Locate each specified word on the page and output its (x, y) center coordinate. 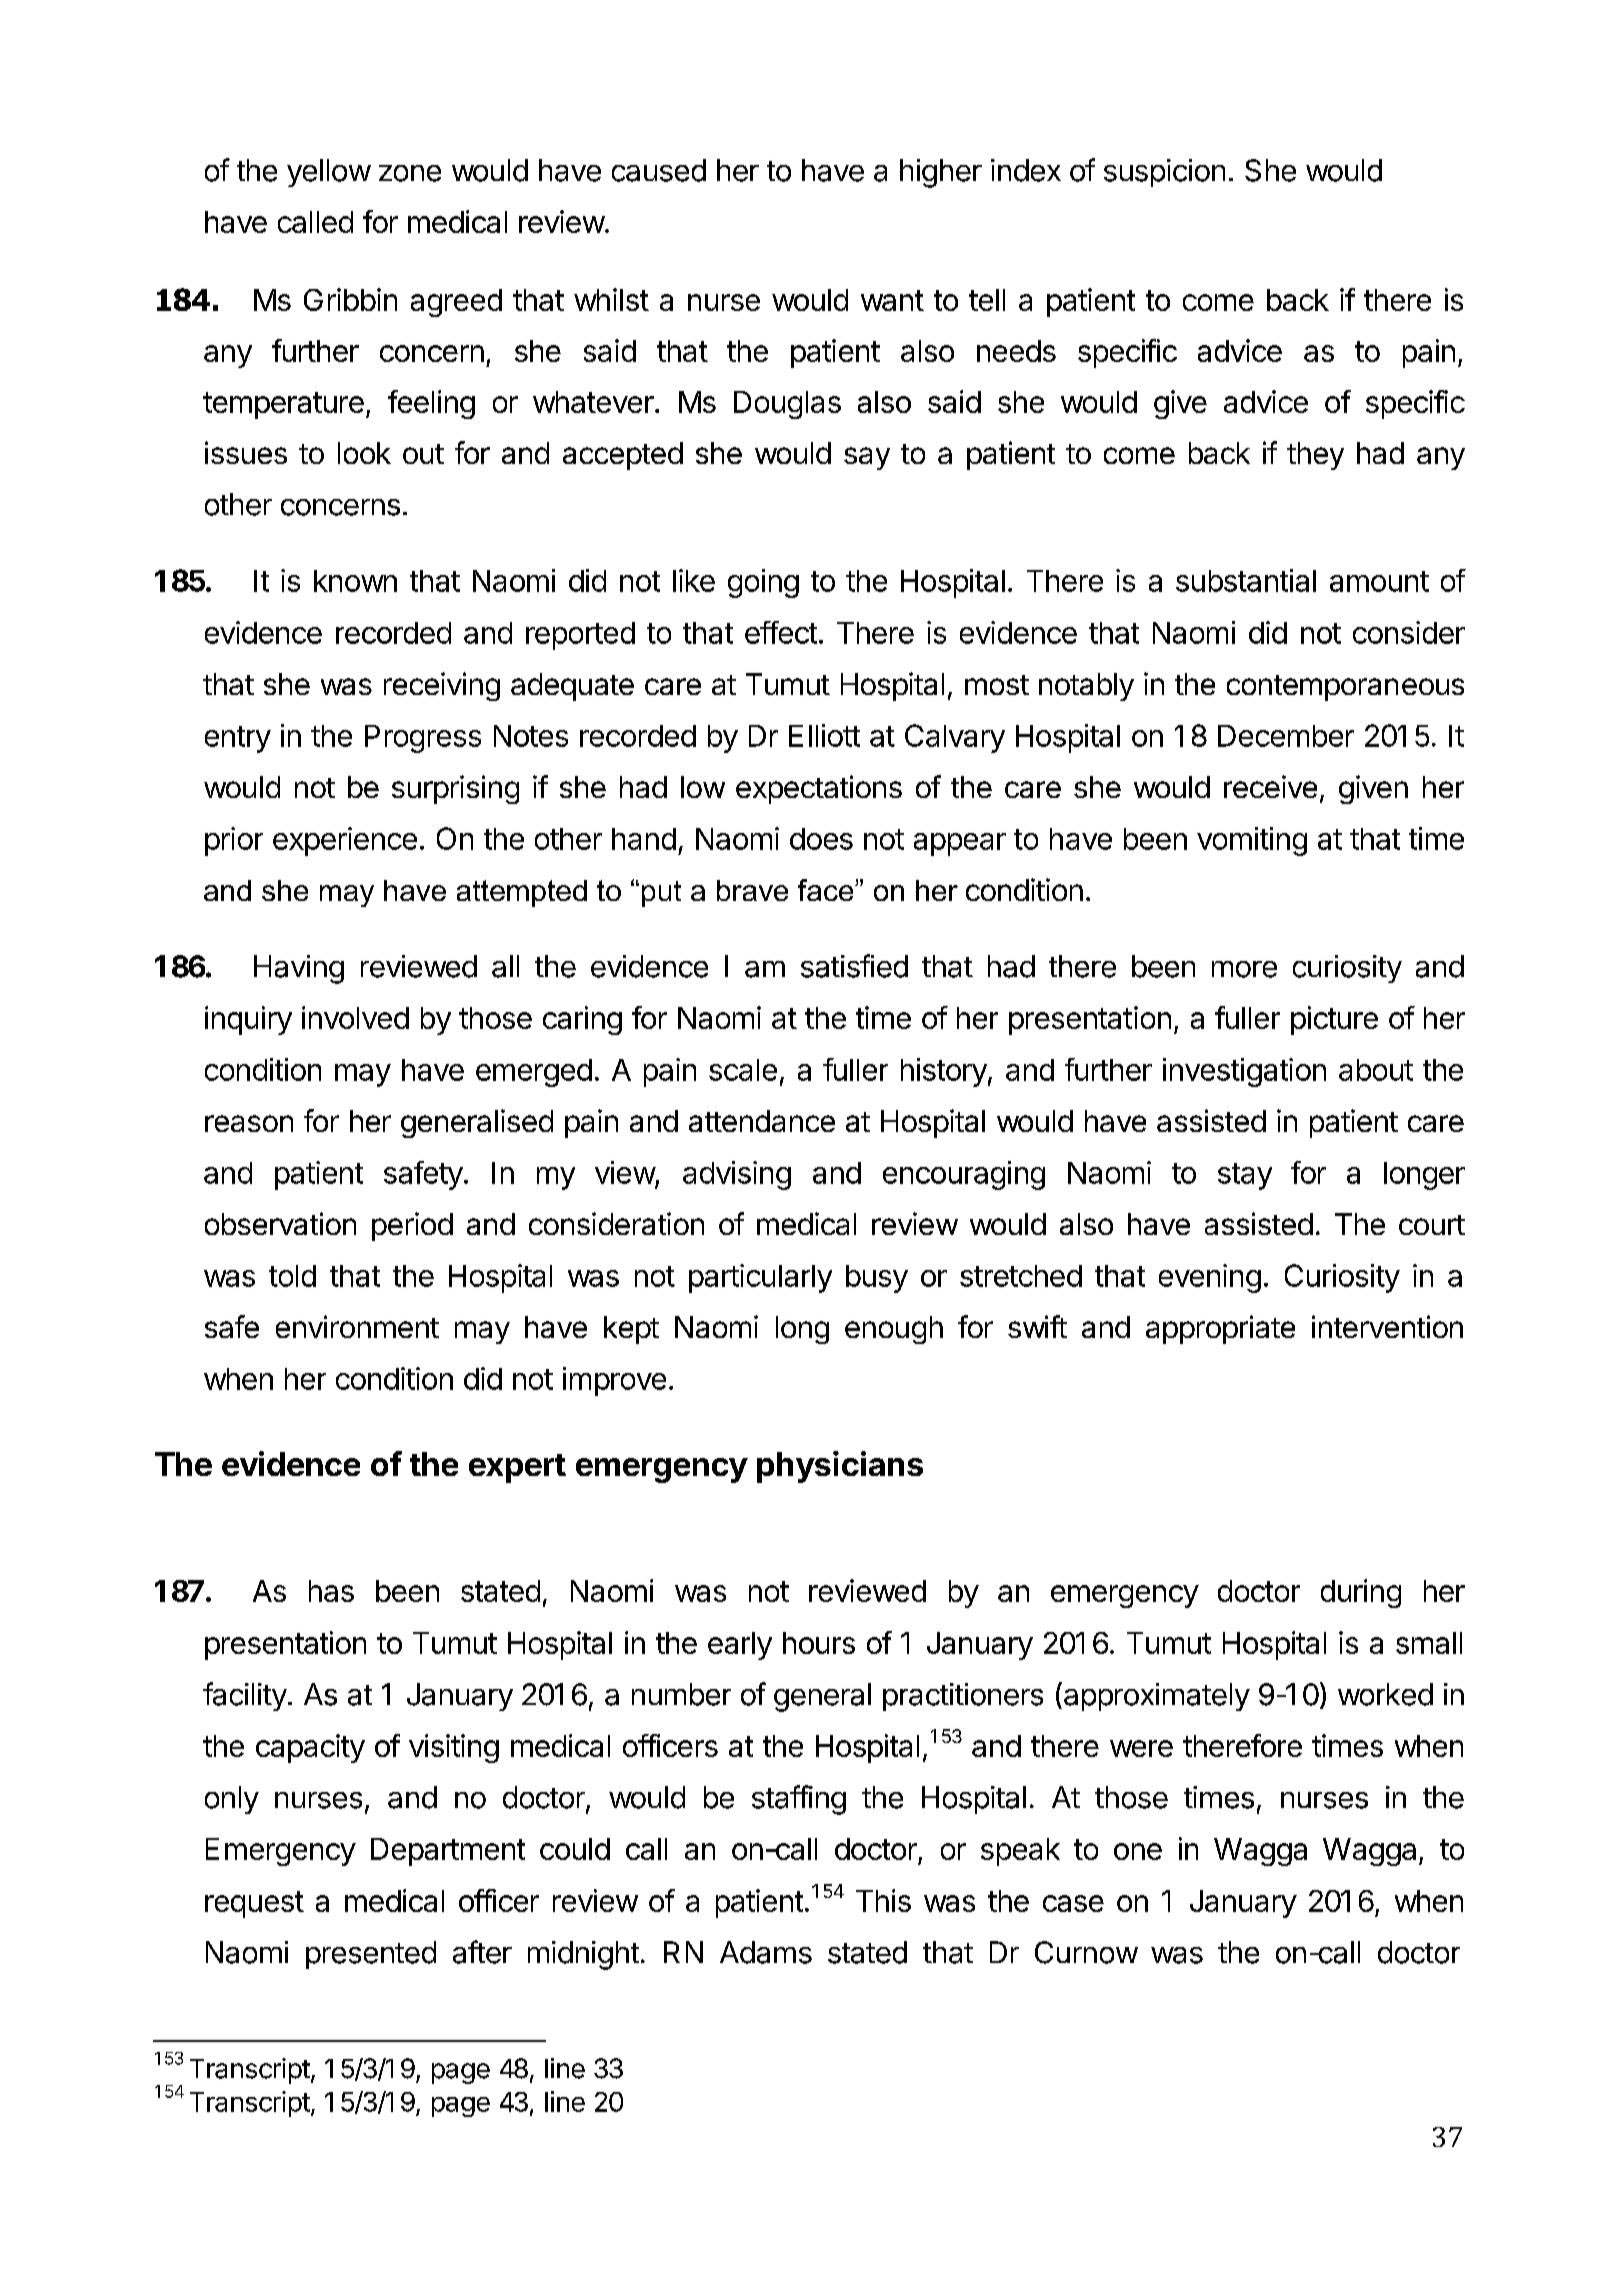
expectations (819, 789)
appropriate (1220, 1329)
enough (894, 1330)
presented (371, 1955)
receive (1270, 786)
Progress (423, 739)
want (892, 300)
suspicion (1164, 173)
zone (410, 173)
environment (357, 1326)
